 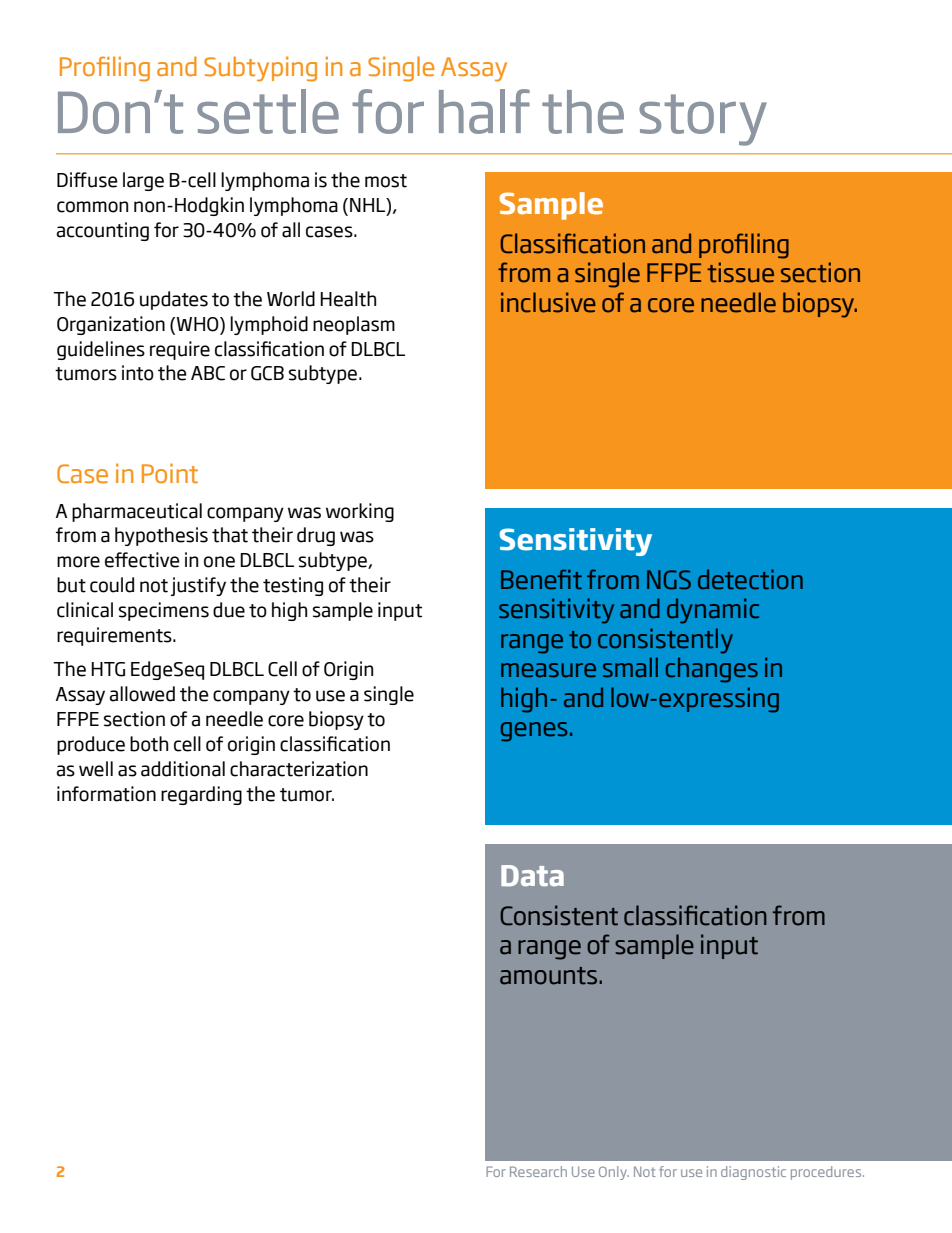 What do you see at coordinates (484, 111) in the screenshot?
I see `half` at bounding box center [484, 111].
